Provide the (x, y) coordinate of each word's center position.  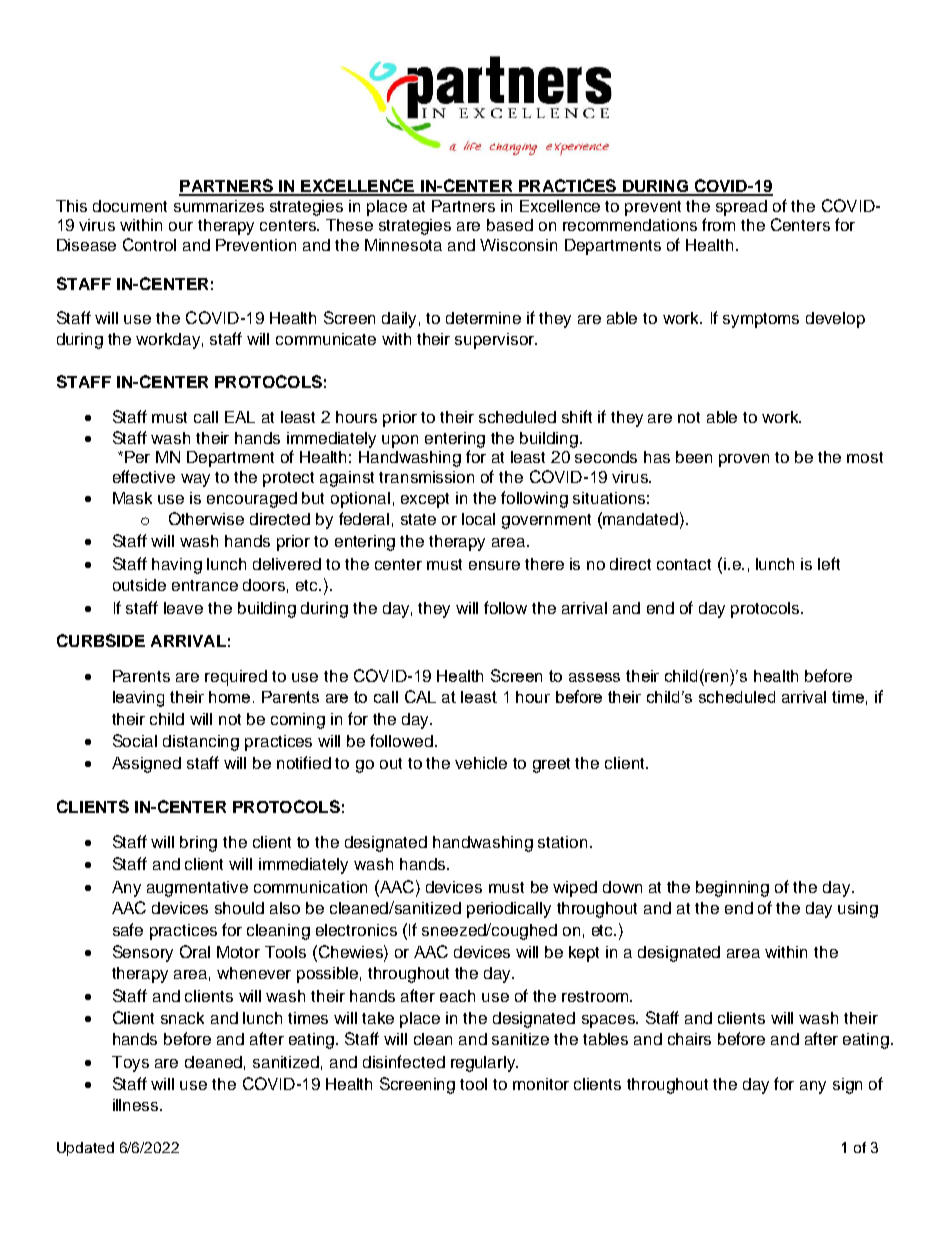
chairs (689, 1039)
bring (198, 844)
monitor (541, 1084)
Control (149, 244)
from (718, 224)
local (478, 519)
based (510, 225)
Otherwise (206, 518)
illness (137, 1105)
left (829, 563)
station (562, 842)
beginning (732, 889)
